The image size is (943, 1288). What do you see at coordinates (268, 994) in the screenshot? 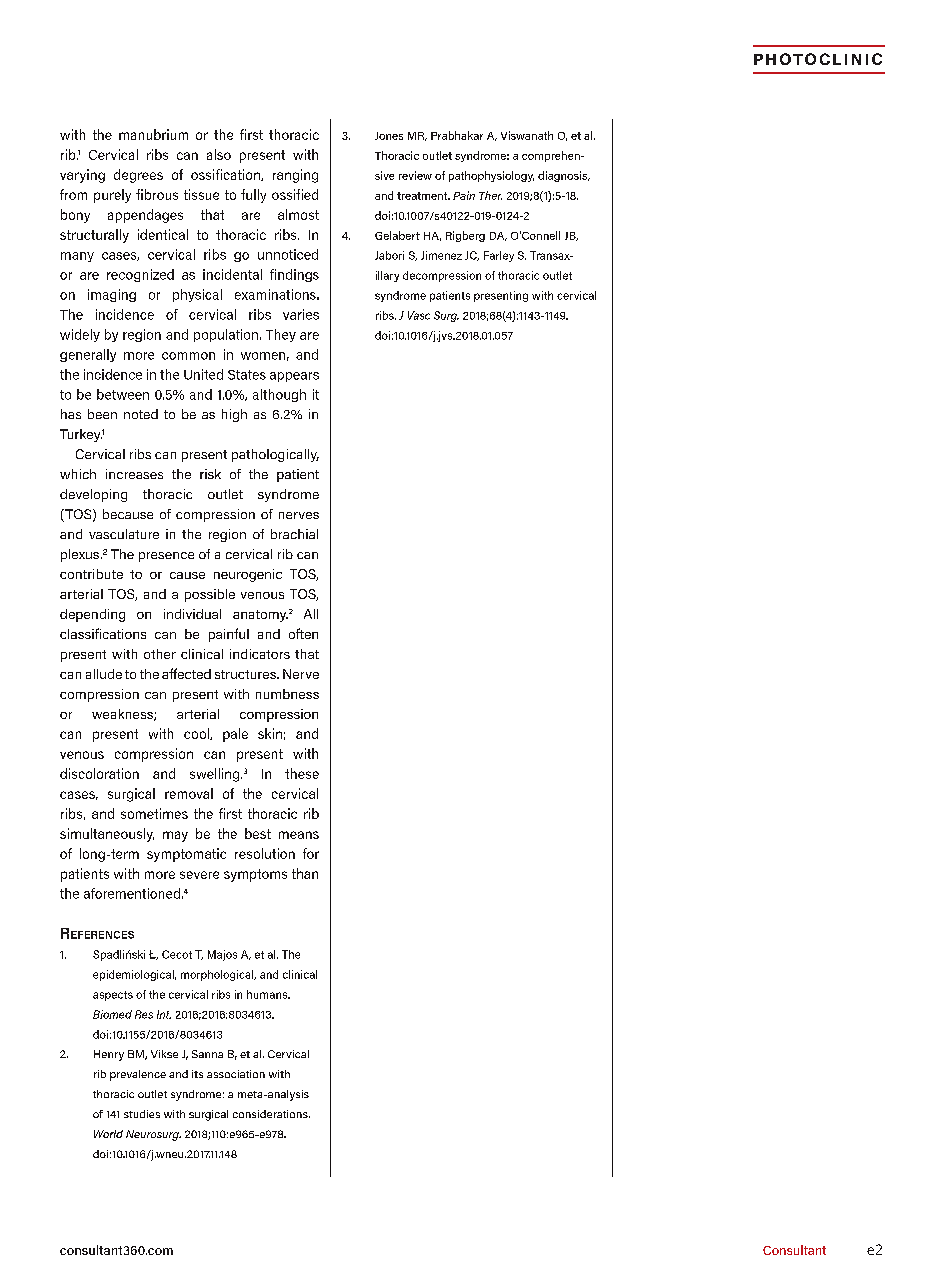
I see `humans` at bounding box center [268, 994].
